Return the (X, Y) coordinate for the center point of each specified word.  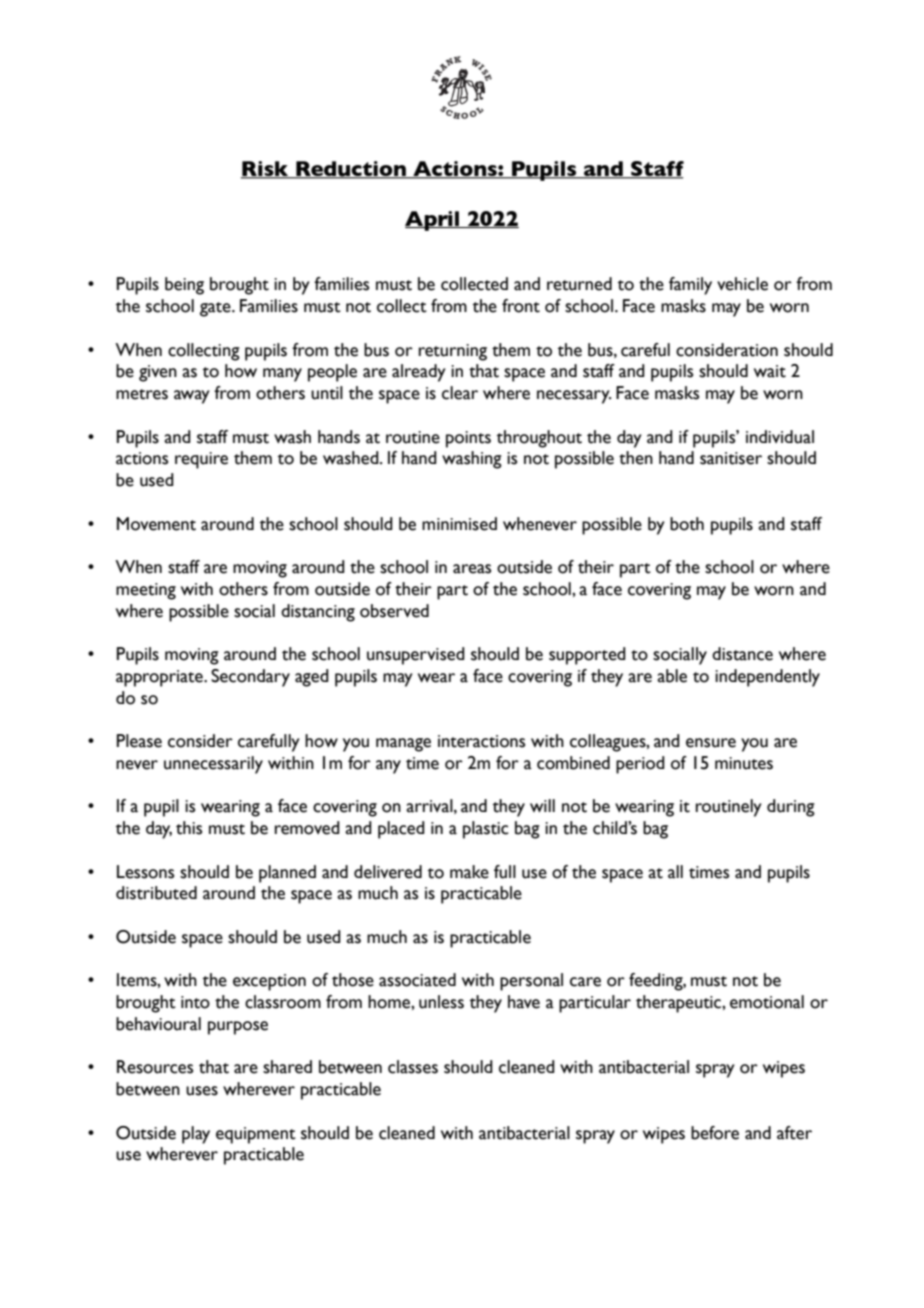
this (189, 828)
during (791, 808)
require (201, 460)
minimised (459, 524)
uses (202, 1091)
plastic (486, 830)
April (433, 221)
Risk (266, 170)
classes (413, 1067)
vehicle (742, 284)
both (687, 524)
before (715, 1133)
